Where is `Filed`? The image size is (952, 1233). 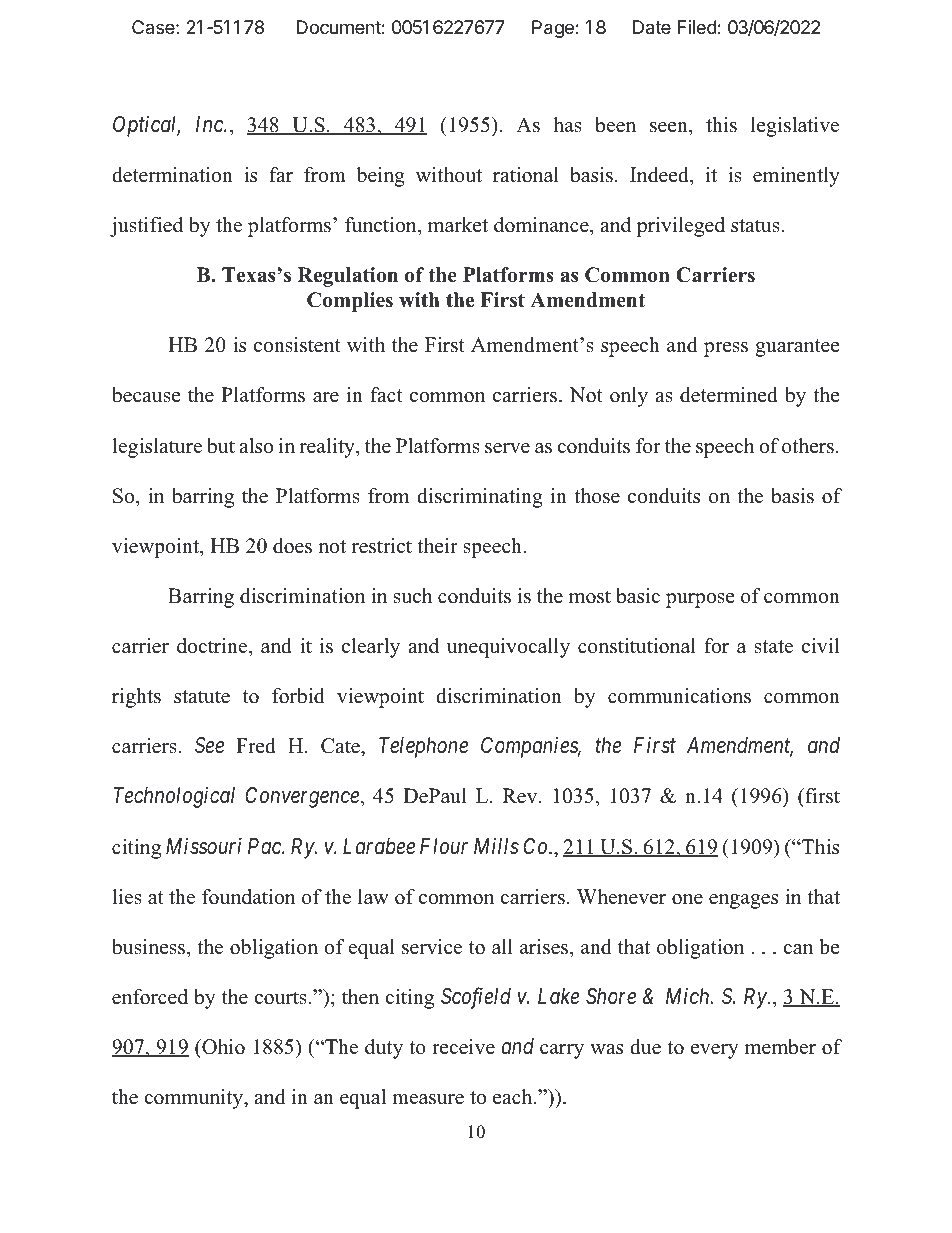 Filed is located at coordinates (697, 27).
